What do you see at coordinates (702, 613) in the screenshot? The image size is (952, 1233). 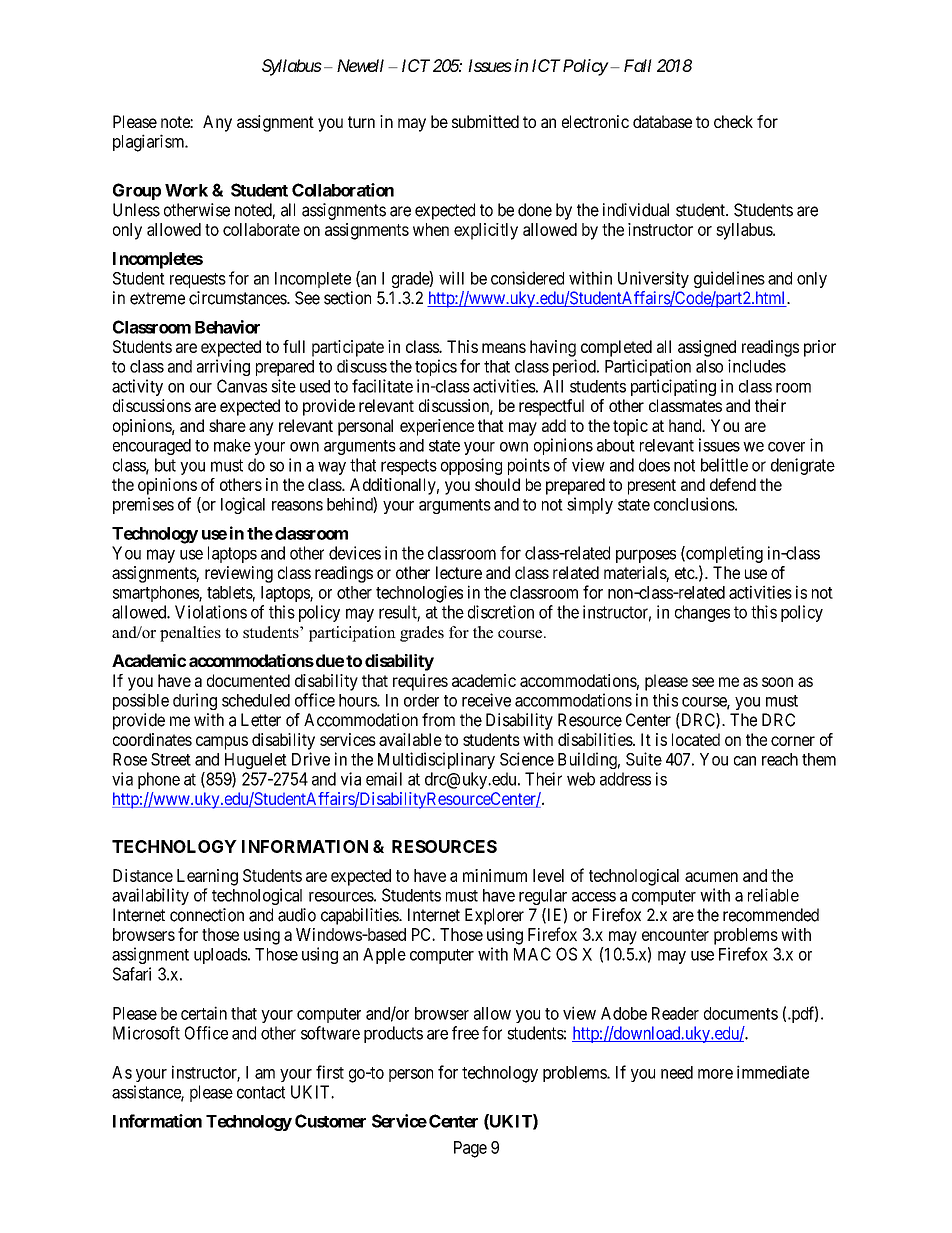 I see `changes` at bounding box center [702, 613].
